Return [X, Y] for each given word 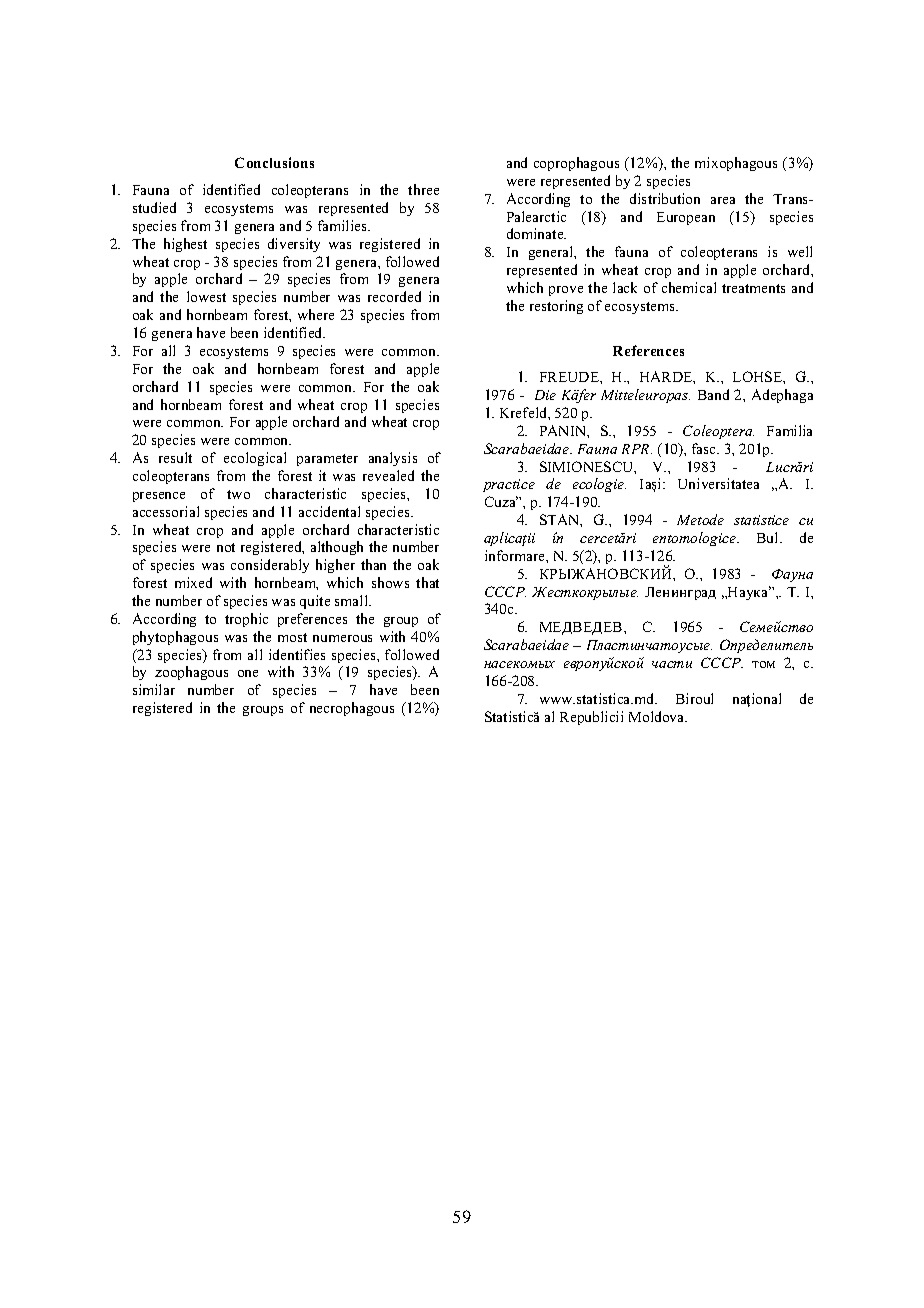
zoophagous [191, 673]
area [723, 200]
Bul [769, 537]
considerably [270, 566]
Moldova [658, 716]
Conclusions [274, 162]
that [427, 582]
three [423, 189]
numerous [342, 638]
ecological [255, 459]
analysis [393, 459]
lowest [206, 296]
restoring [556, 307]
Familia [789, 430]
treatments [753, 288]
